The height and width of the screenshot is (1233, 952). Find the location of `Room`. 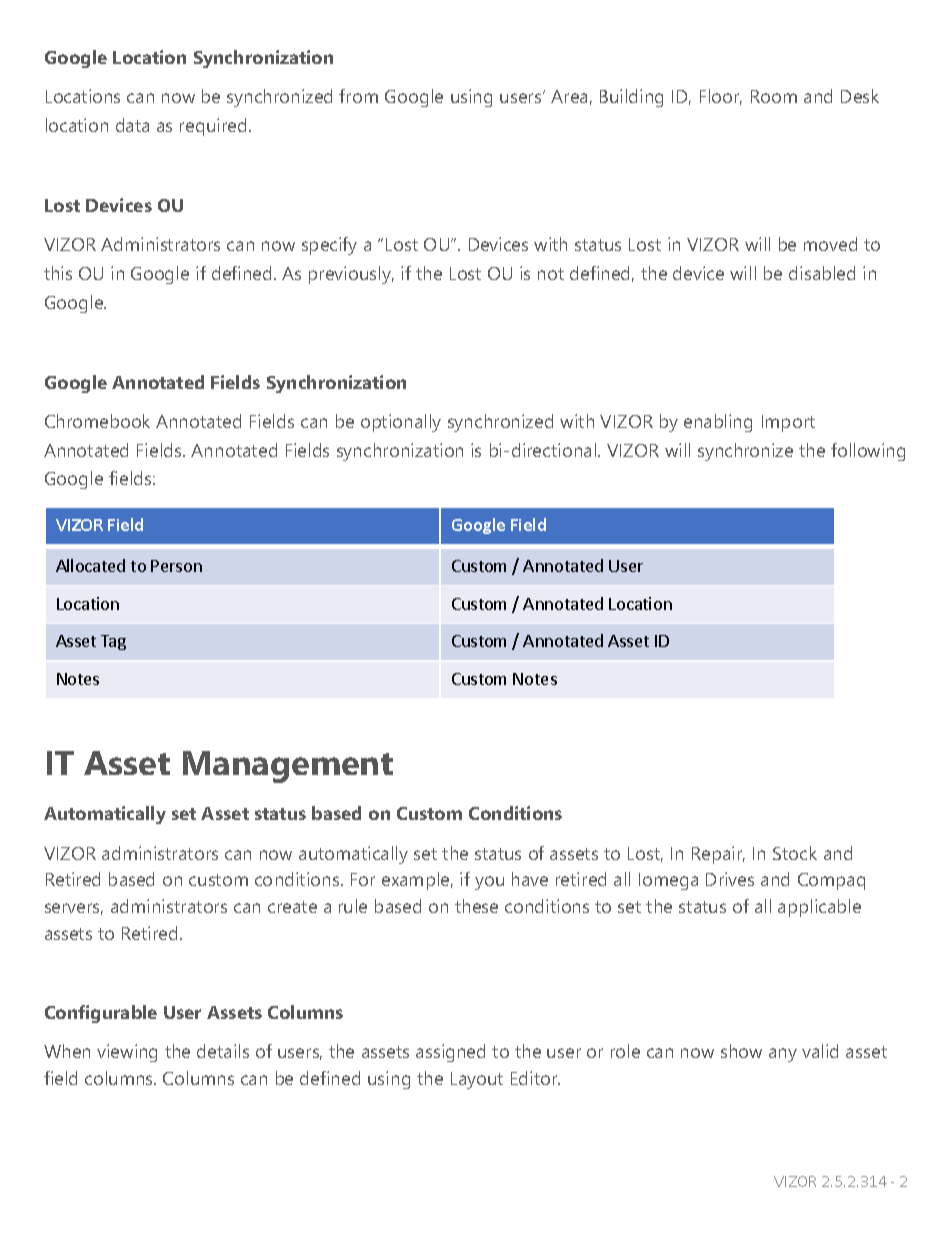

Room is located at coordinates (774, 96).
